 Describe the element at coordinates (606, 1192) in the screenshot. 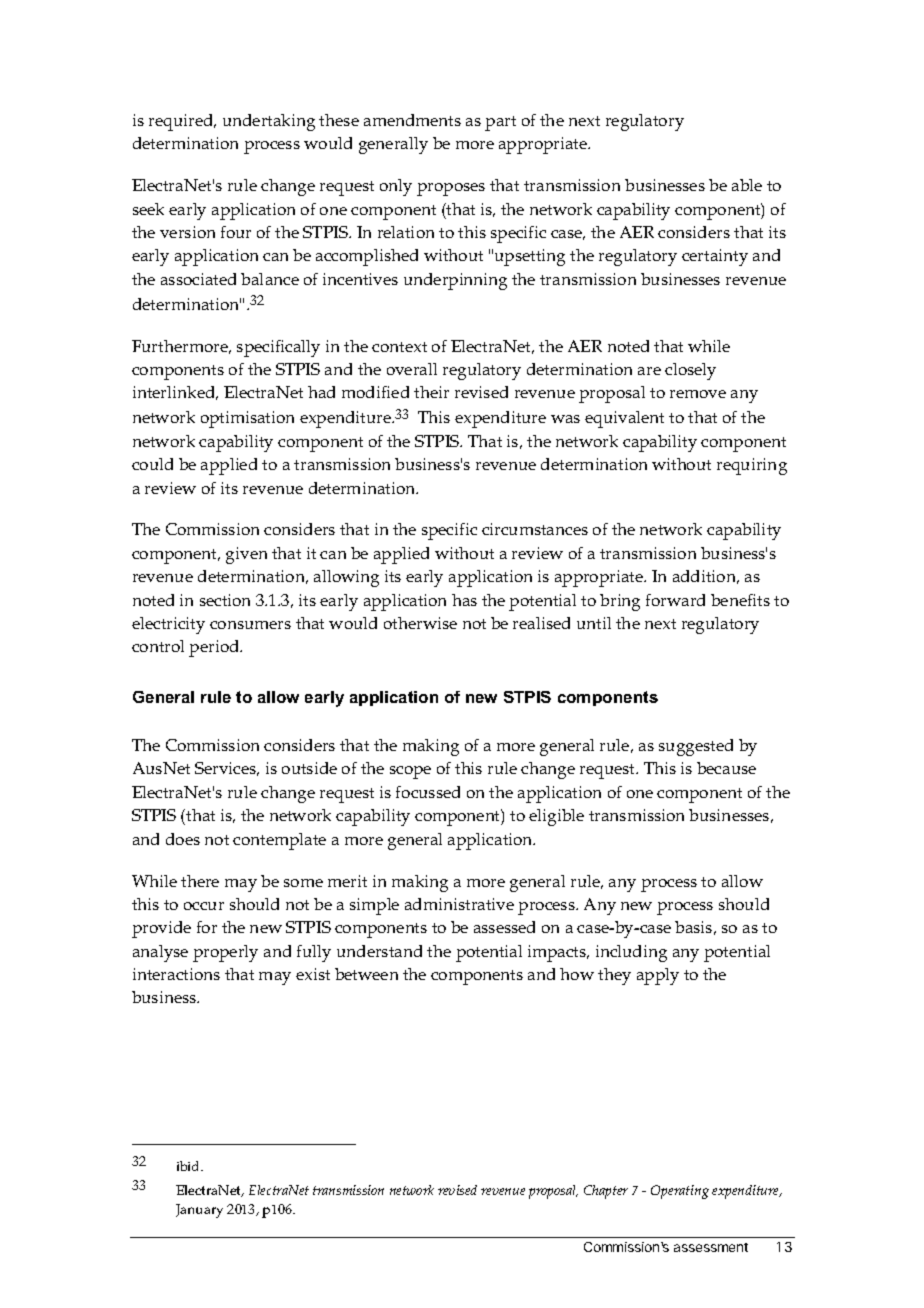

I see `Chapter` at that location.
